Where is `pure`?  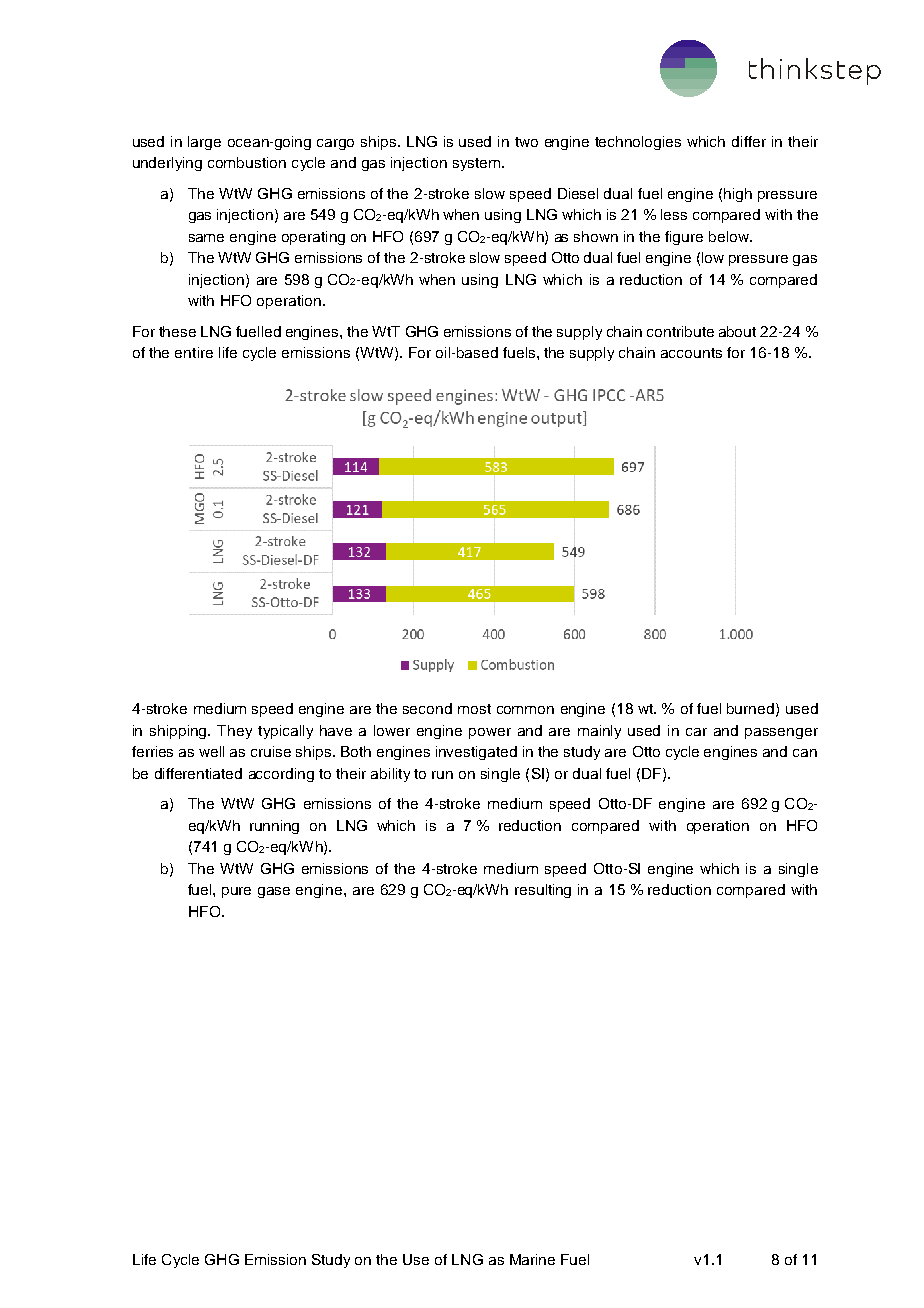 pure is located at coordinates (236, 892).
